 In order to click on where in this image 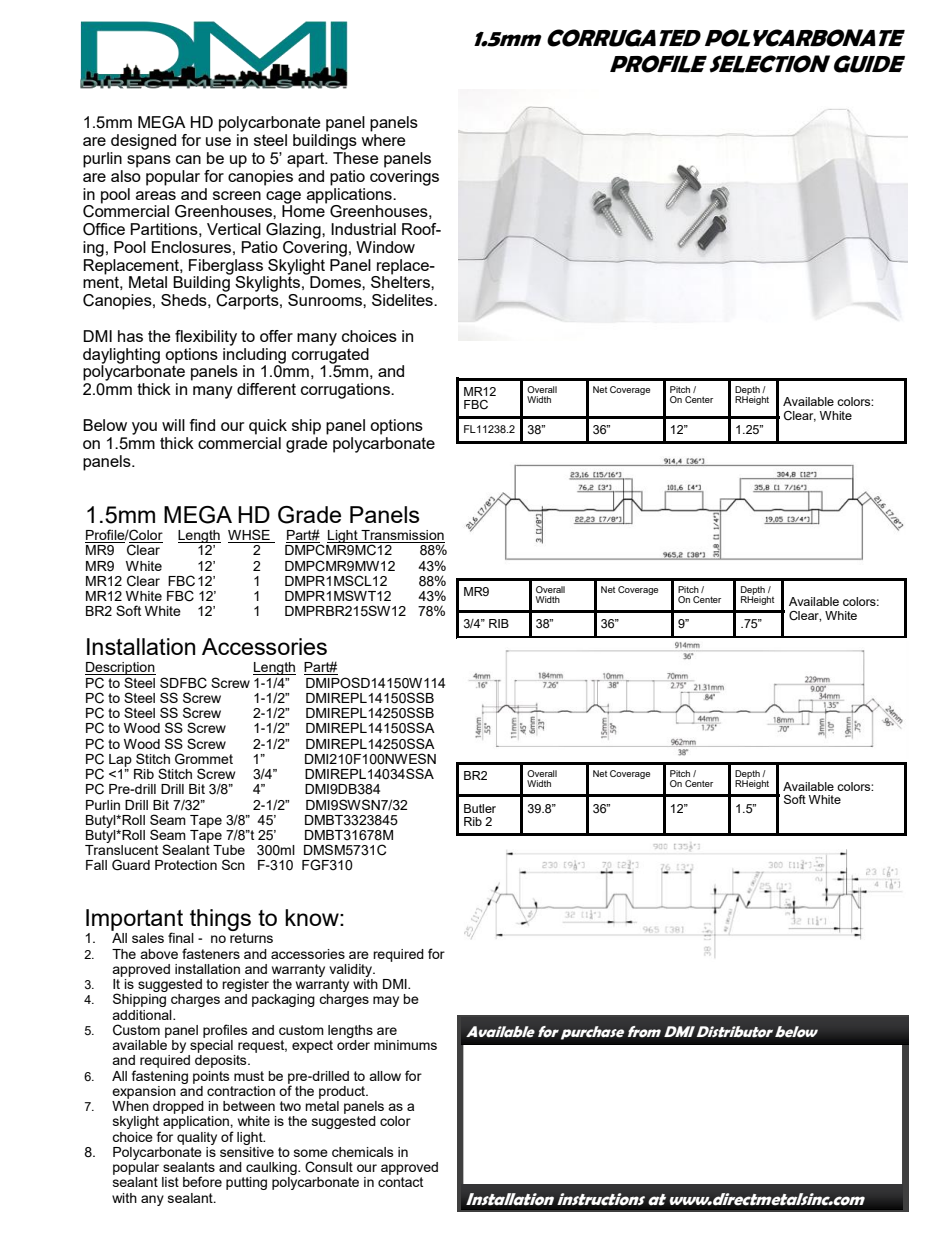, I will do `click(383, 140)`.
